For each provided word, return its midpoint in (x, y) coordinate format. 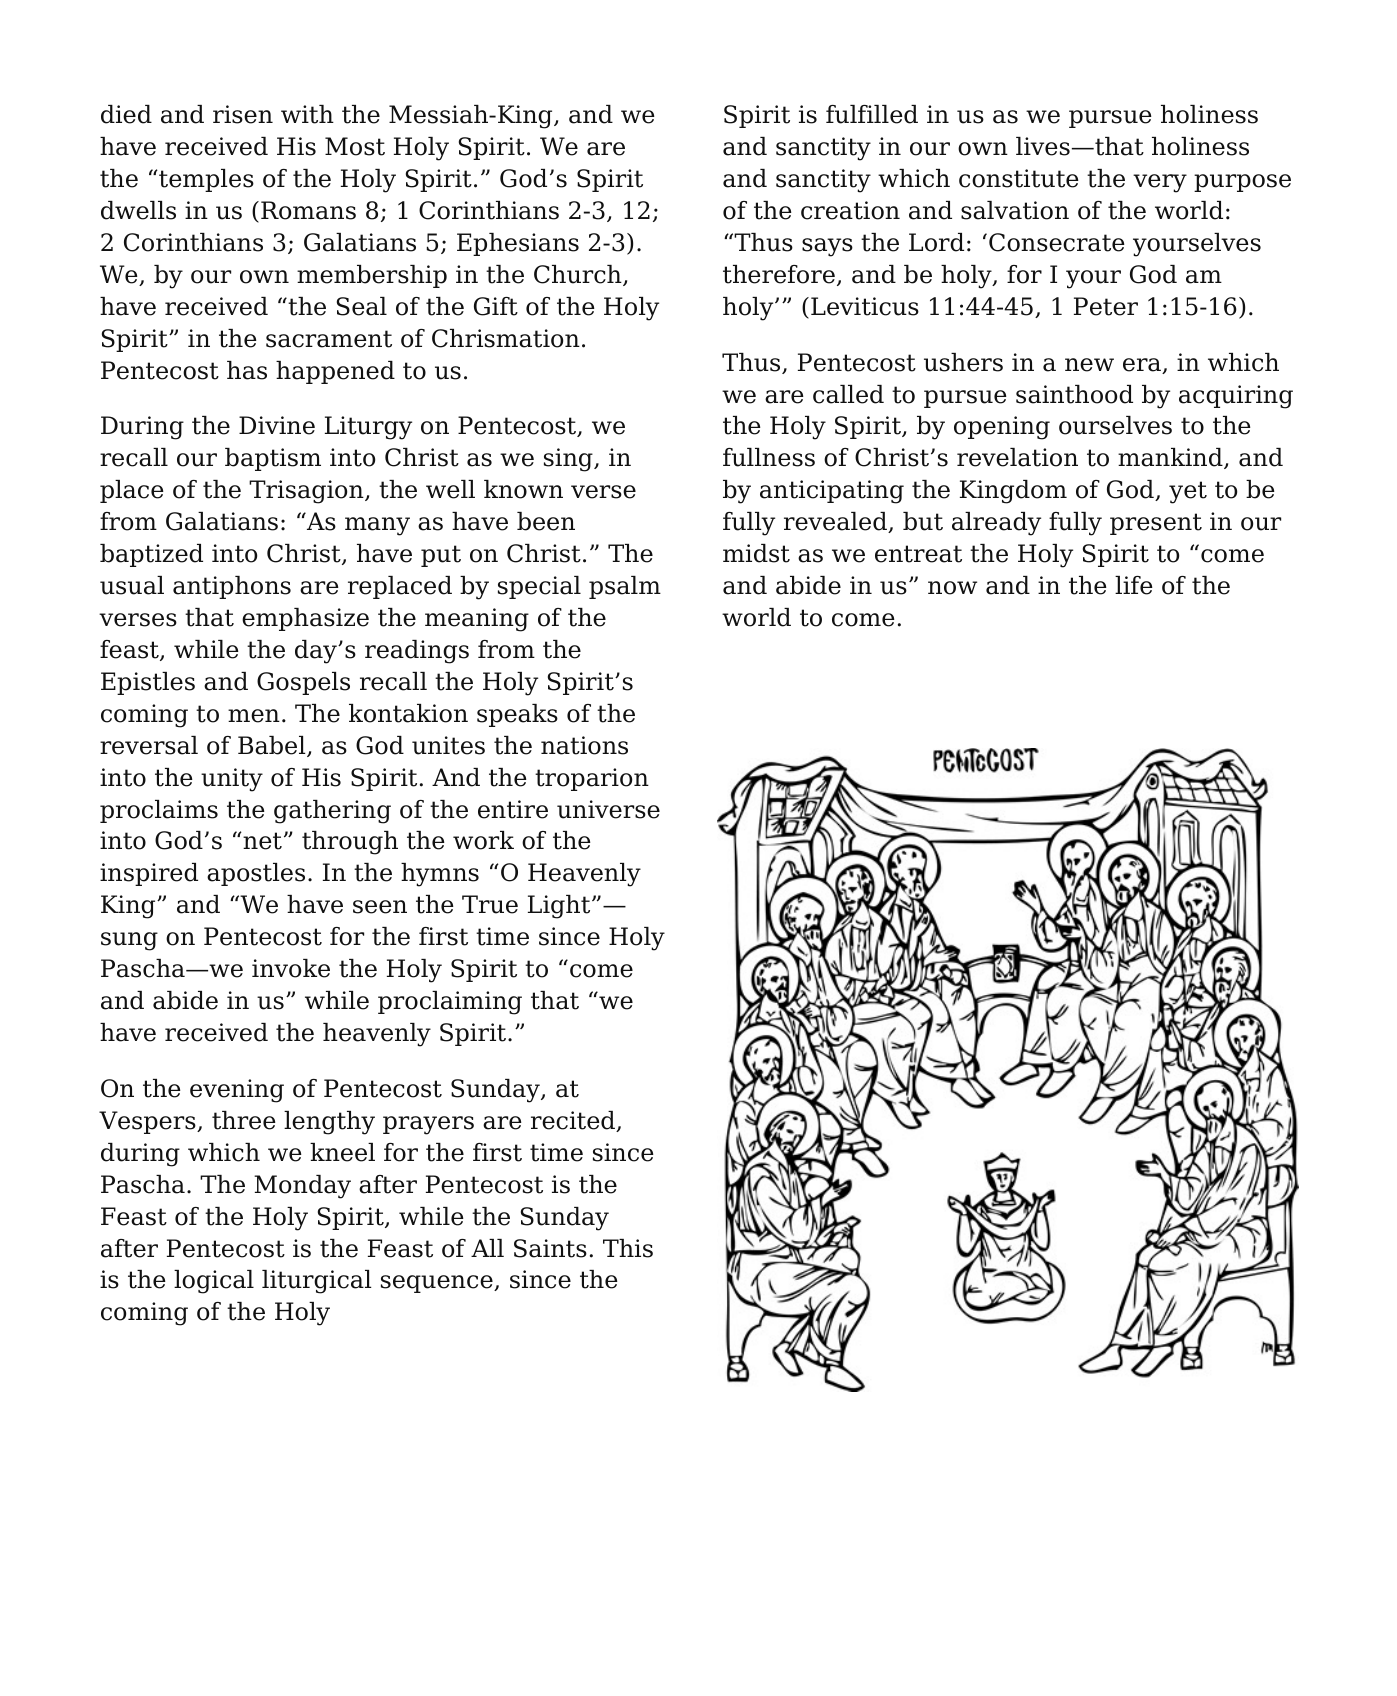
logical (214, 1282)
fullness (769, 457)
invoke (291, 968)
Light (560, 907)
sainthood (1074, 394)
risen (243, 114)
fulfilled (872, 114)
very (1160, 183)
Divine (277, 425)
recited (574, 1121)
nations (584, 745)
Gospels (303, 683)
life (1134, 585)
